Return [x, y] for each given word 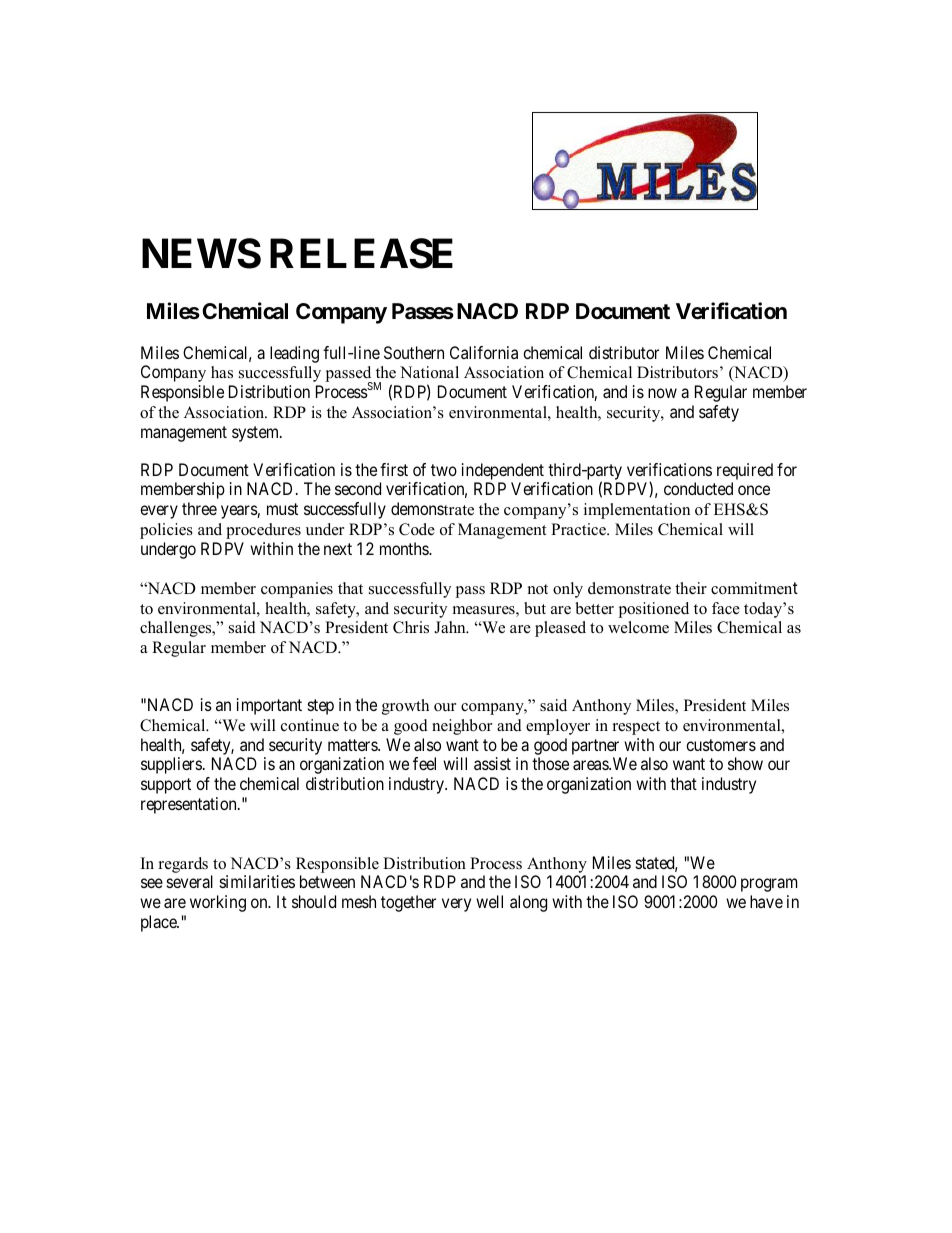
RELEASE [361, 253]
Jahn [451, 627]
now [662, 393]
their [691, 588]
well [489, 901]
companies [297, 590]
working [218, 903]
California [484, 352]
